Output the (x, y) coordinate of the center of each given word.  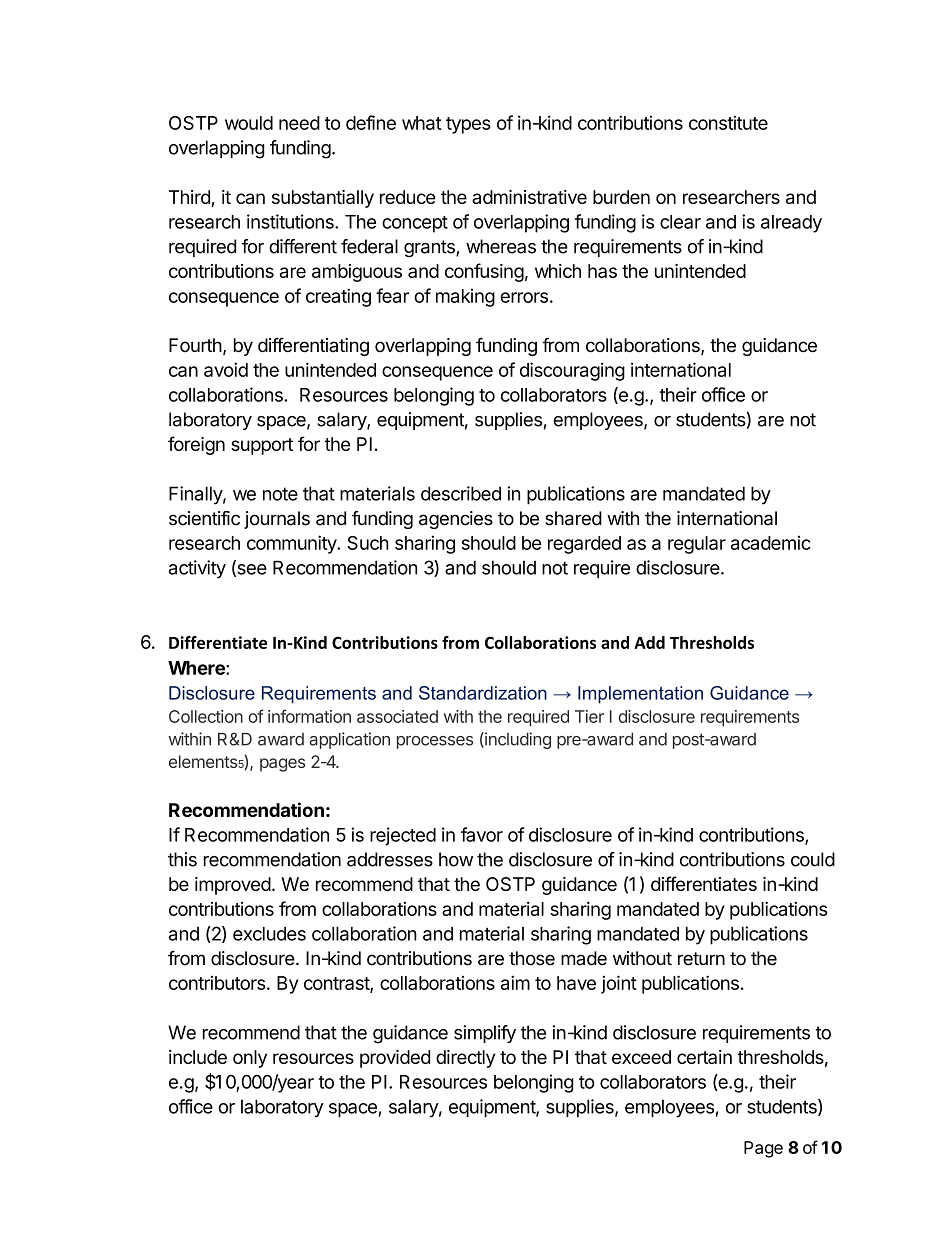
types (468, 125)
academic (771, 542)
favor (482, 834)
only (250, 1059)
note (280, 494)
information (309, 716)
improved (233, 886)
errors (524, 297)
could (813, 859)
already (791, 224)
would (249, 123)
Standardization (483, 693)
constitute (728, 122)
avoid (226, 369)
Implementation (640, 695)
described (461, 493)
